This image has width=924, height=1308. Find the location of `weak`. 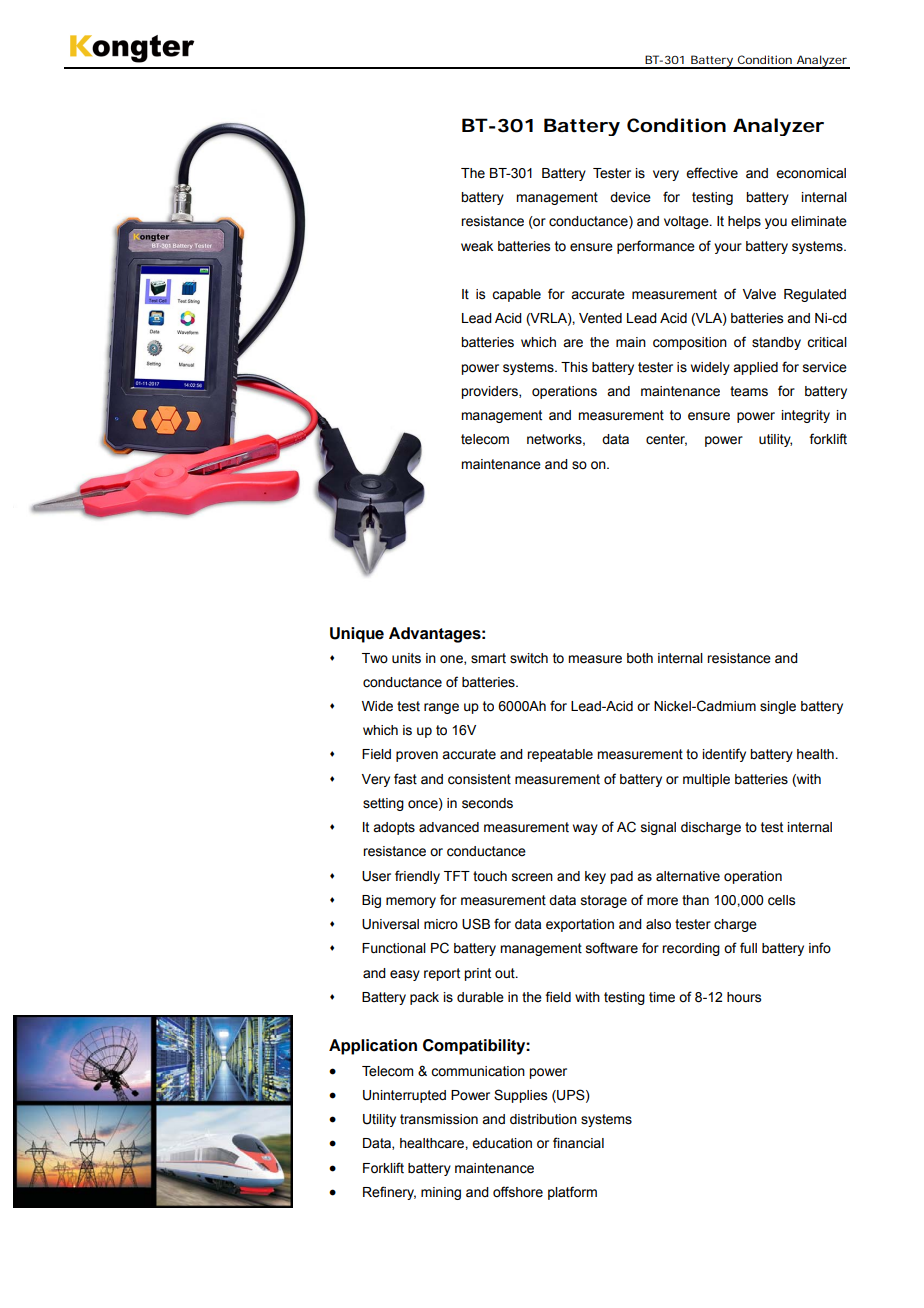

weak is located at coordinates (477, 246).
